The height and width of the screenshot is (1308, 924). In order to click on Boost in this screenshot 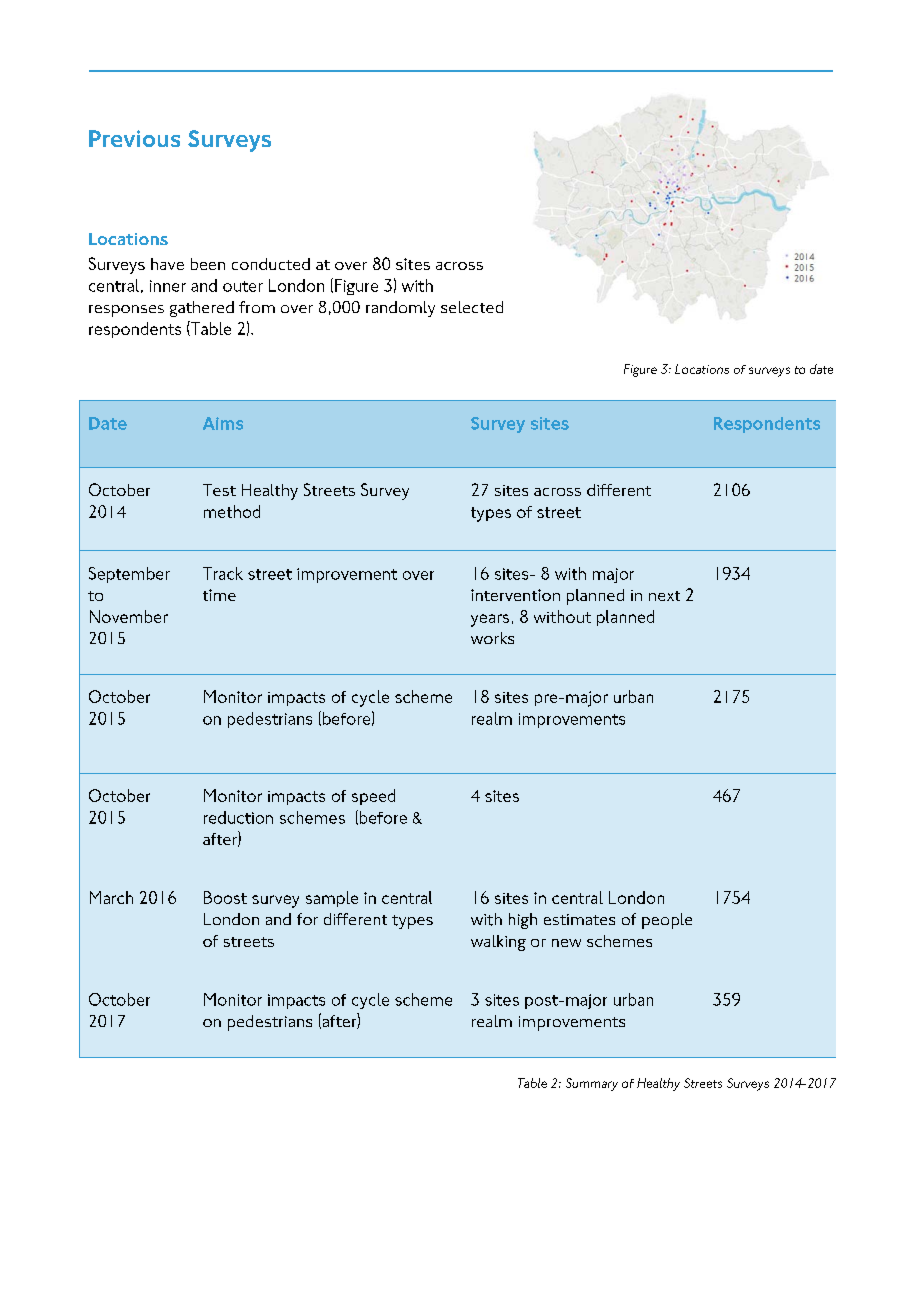, I will do `click(225, 897)`.
